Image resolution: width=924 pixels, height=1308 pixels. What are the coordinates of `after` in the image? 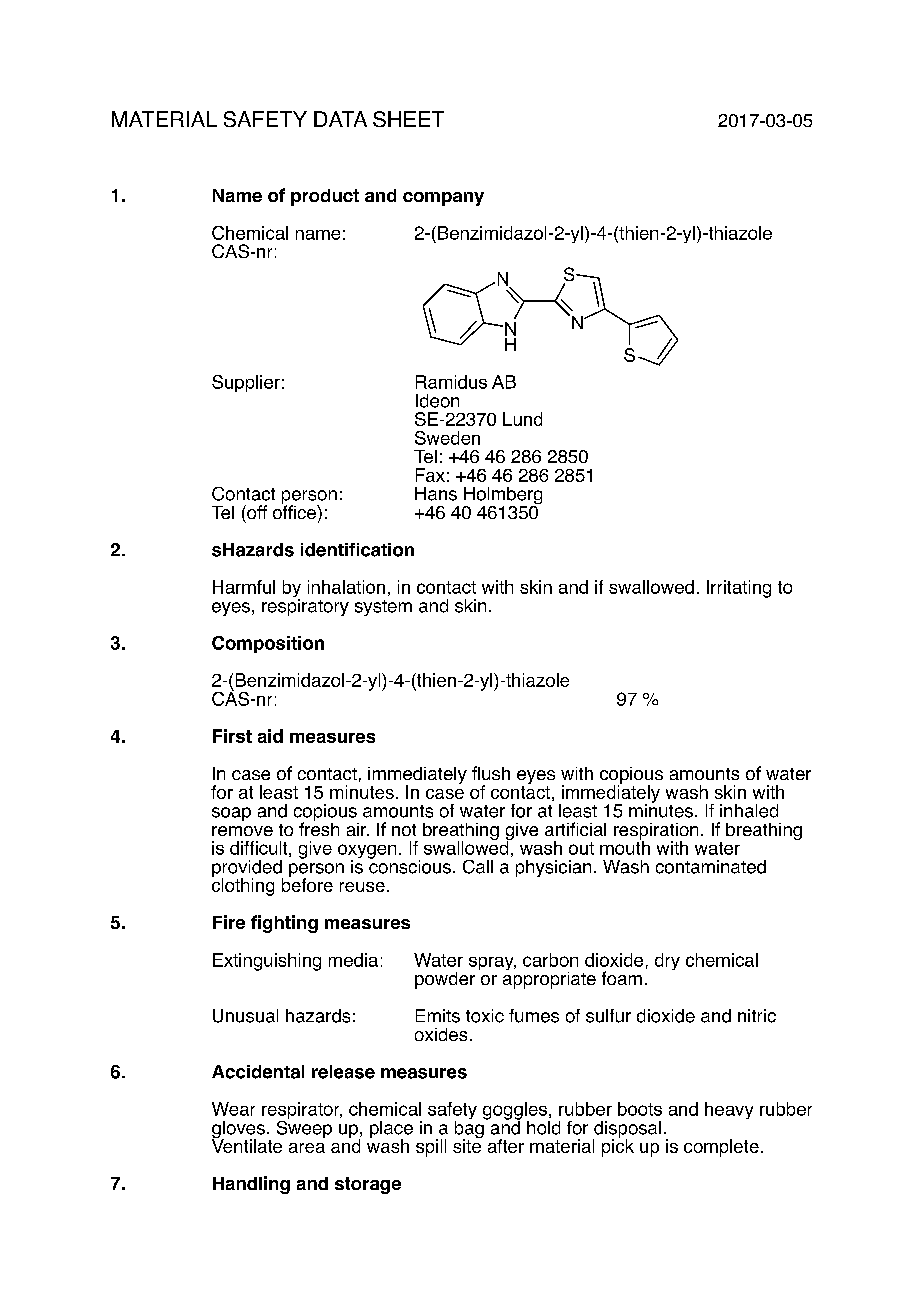 It's located at (506, 1146).
